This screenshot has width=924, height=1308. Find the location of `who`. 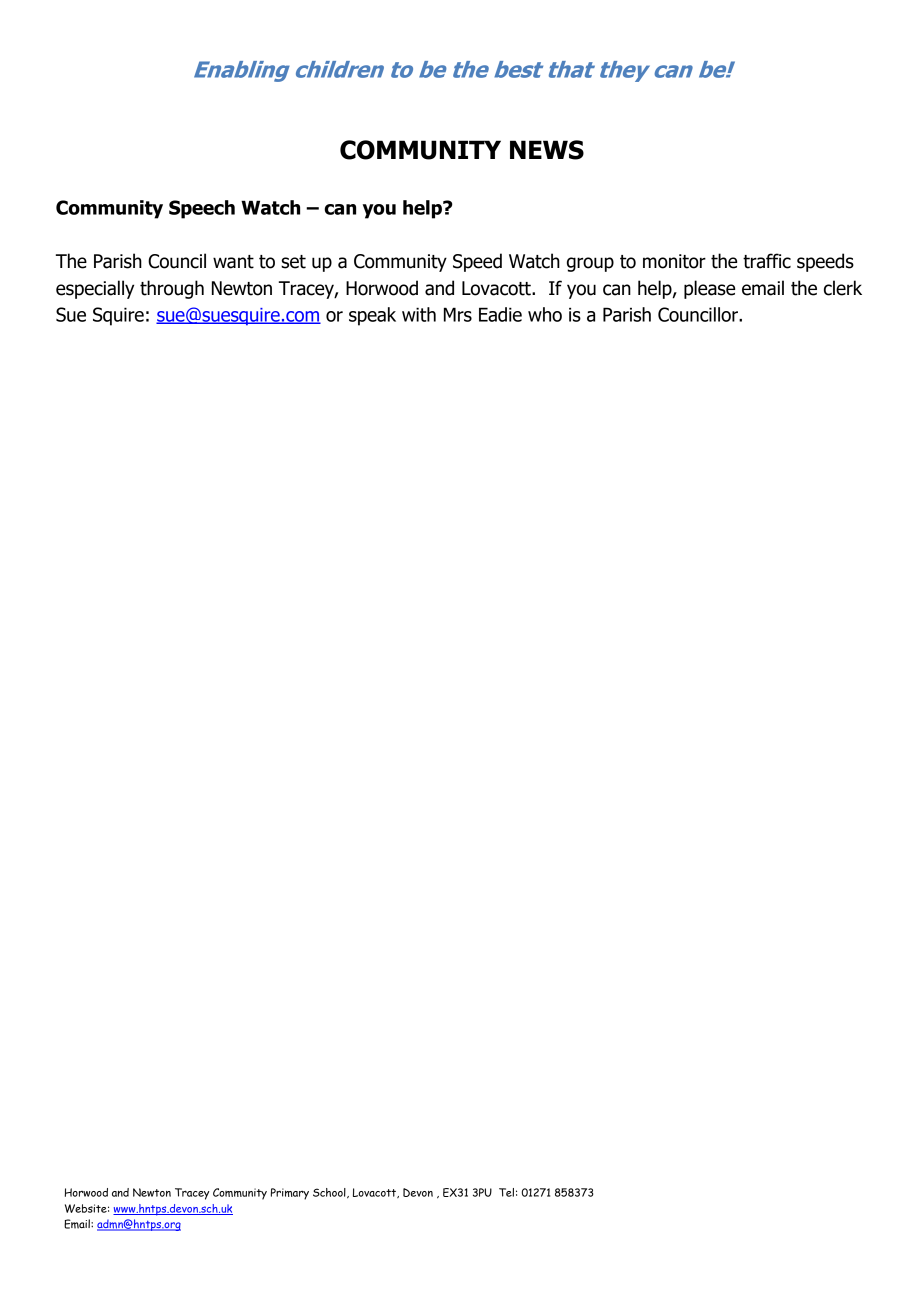

who is located at coordinates (545, 314).
